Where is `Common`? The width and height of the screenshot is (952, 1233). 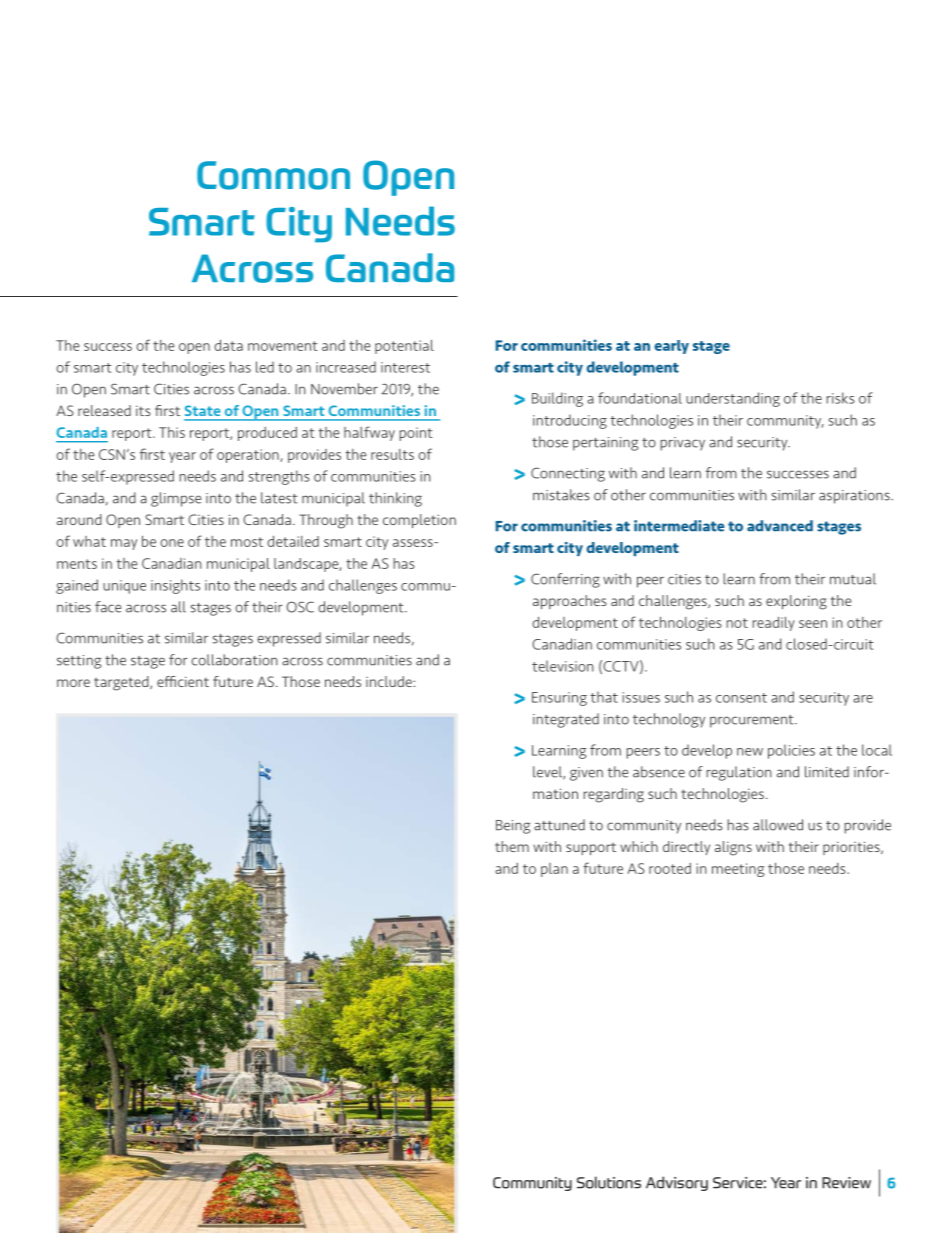 Common is located at coordinates (273, 175).
